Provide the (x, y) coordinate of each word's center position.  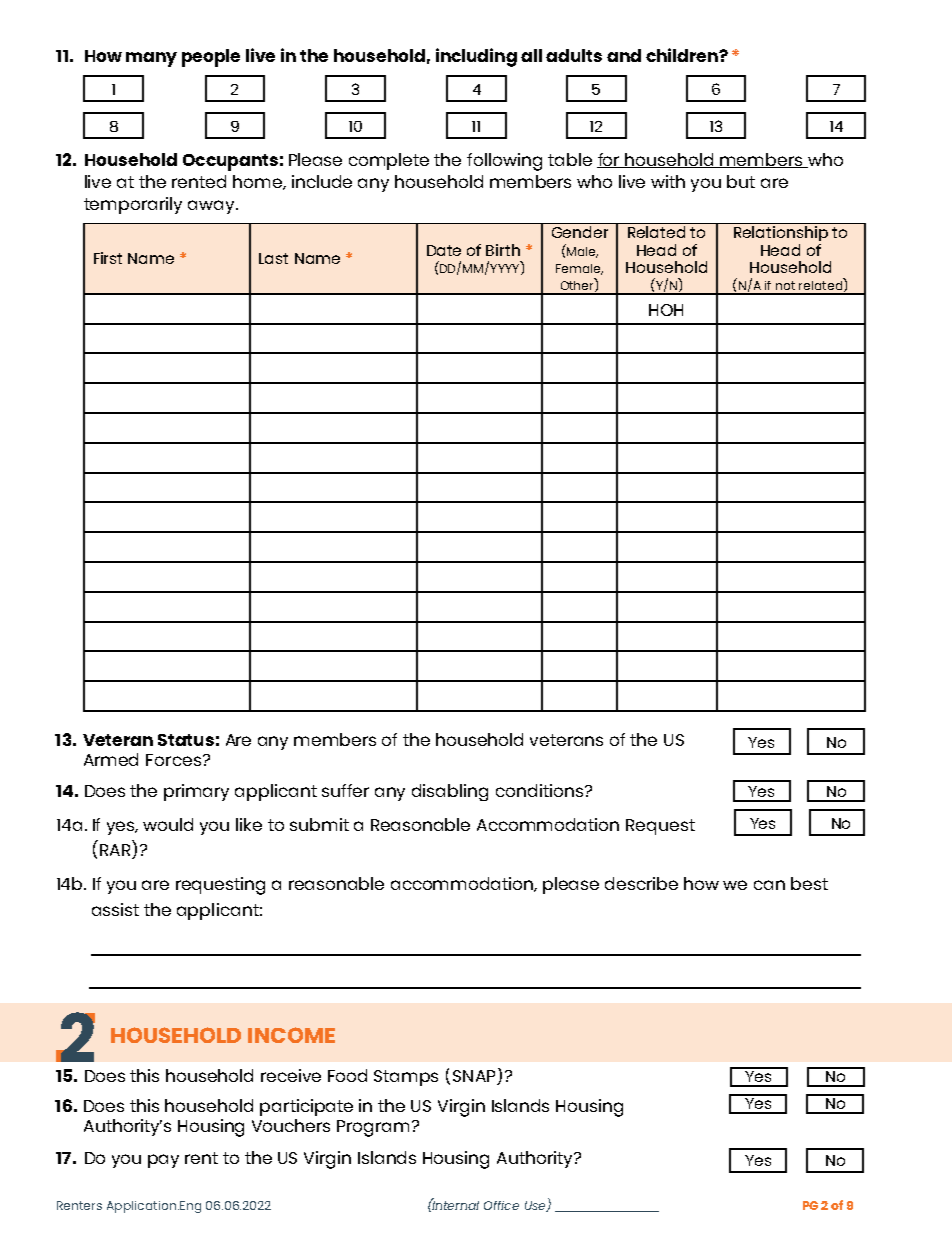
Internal (455, 1204)
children (683, 55)
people (211, 58)
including (476, 57)
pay (163, 1161)
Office (501, 1205)
